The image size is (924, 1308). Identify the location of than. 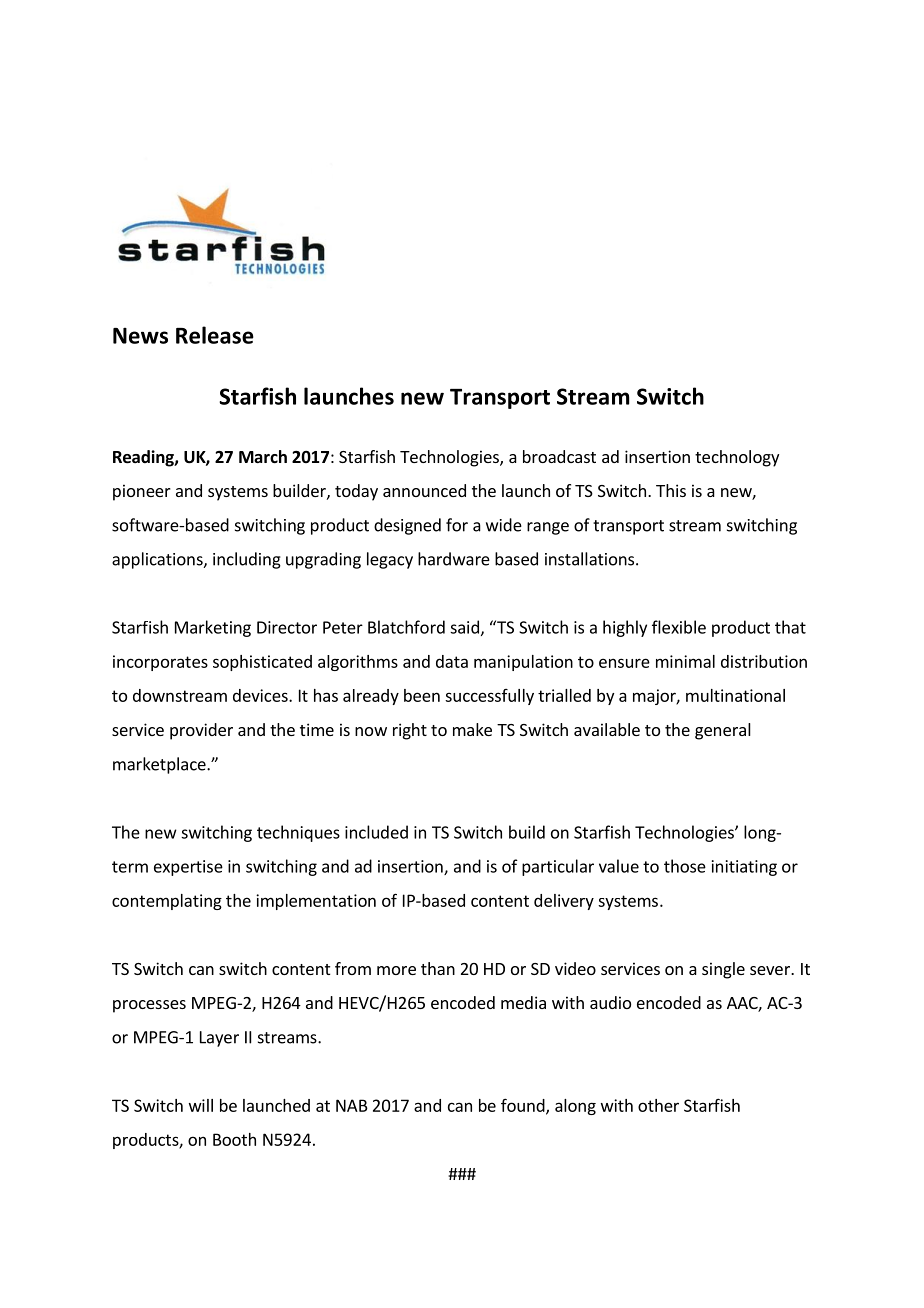
(438, 968).
